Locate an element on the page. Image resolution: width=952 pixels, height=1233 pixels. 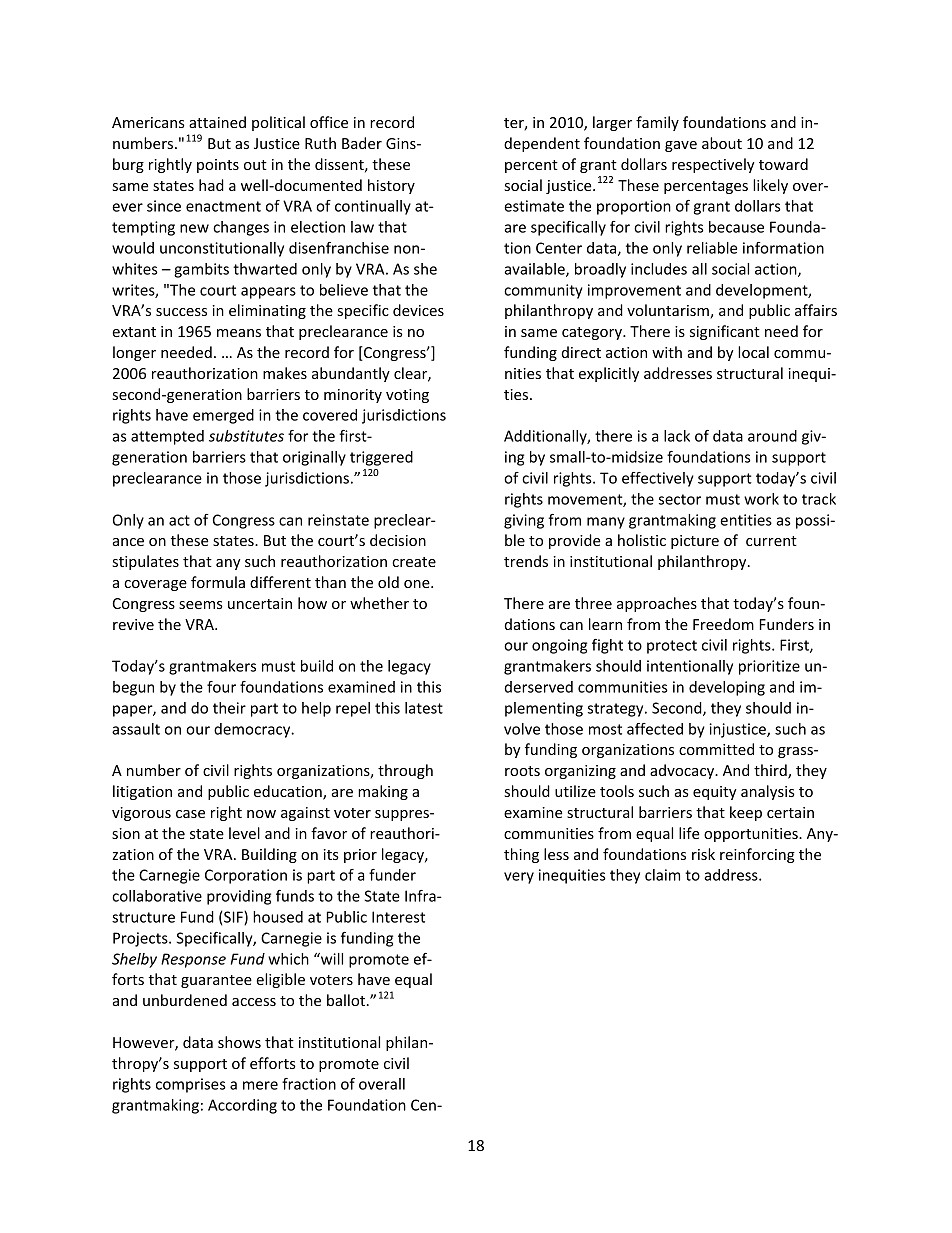
claim is located at coordinates (662, 875).
